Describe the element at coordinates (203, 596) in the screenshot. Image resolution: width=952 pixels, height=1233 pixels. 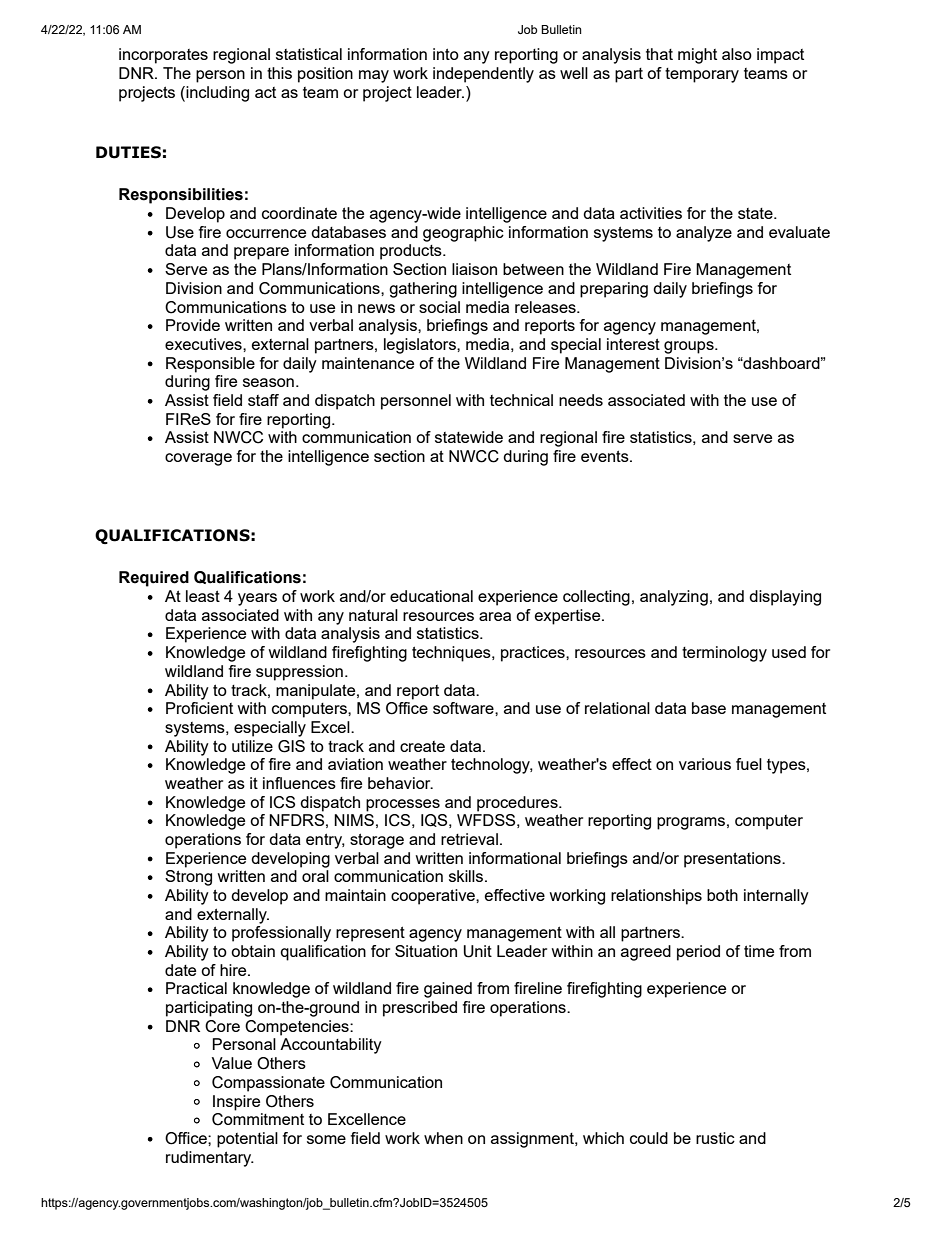
I see `least` at that location.
